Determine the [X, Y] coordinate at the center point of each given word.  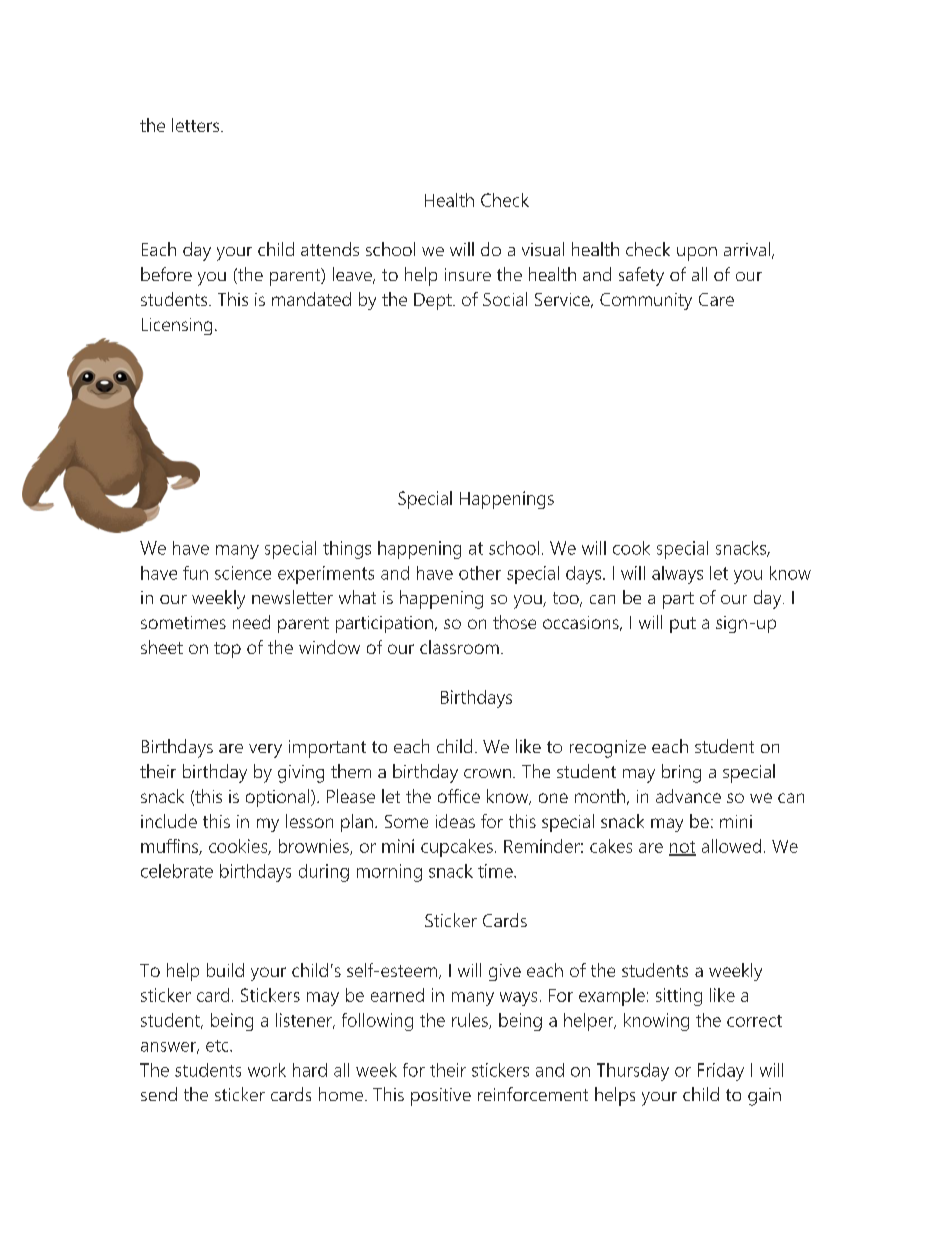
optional [279, 798]
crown [487, 773]
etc [218, 1046]
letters [195, 125]
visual [543, 249]
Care [716, 299]
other [480, 573]
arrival [747, 249]
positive [441, 1097]
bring [681, 773]
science [243, 573]
